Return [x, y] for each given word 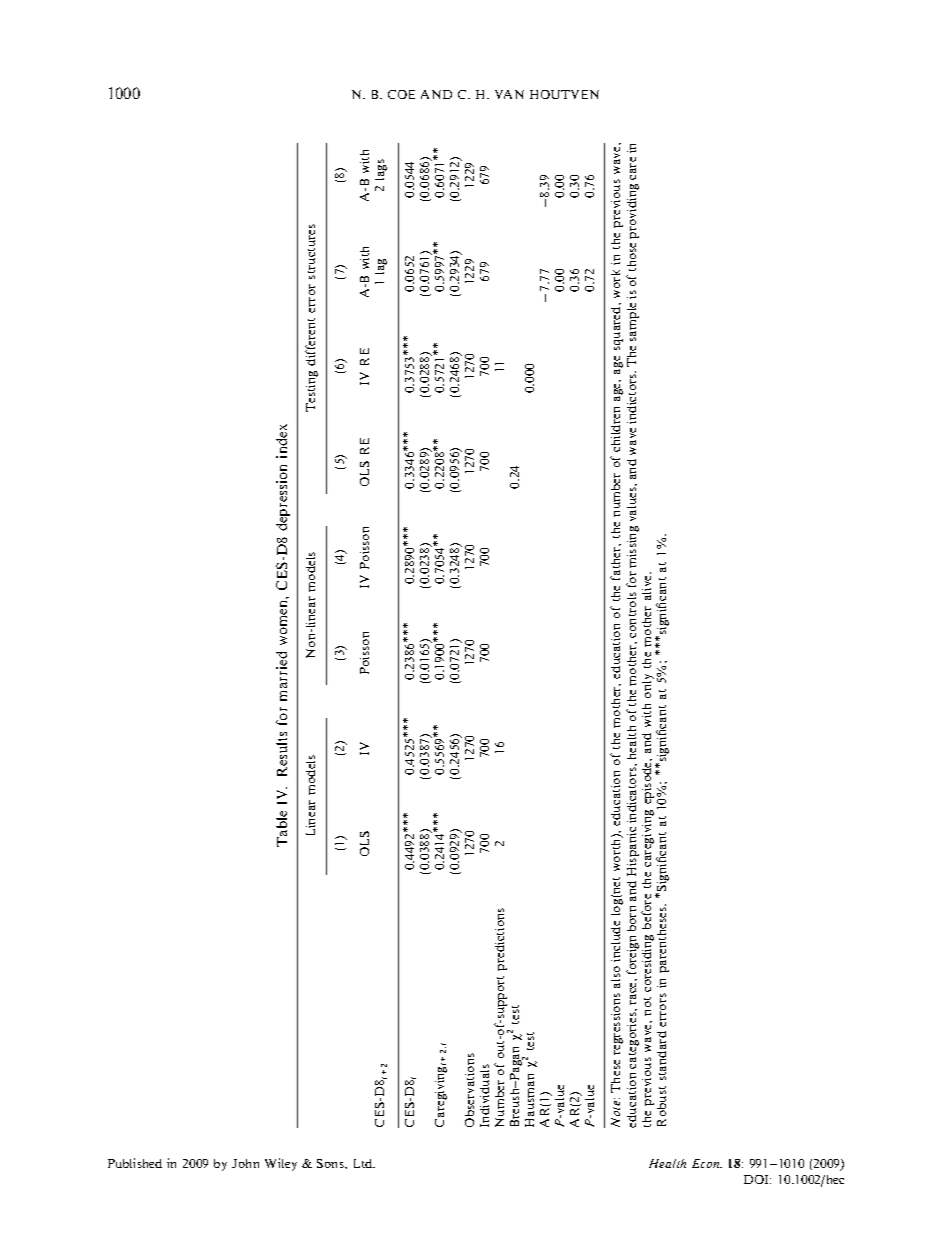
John [245, 1163]
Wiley [281, 1164]
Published [135, 1163]
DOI [757, 1179]
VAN [509, 94]
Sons [331, 1163]
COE [401, 94]
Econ [707, 1163]
